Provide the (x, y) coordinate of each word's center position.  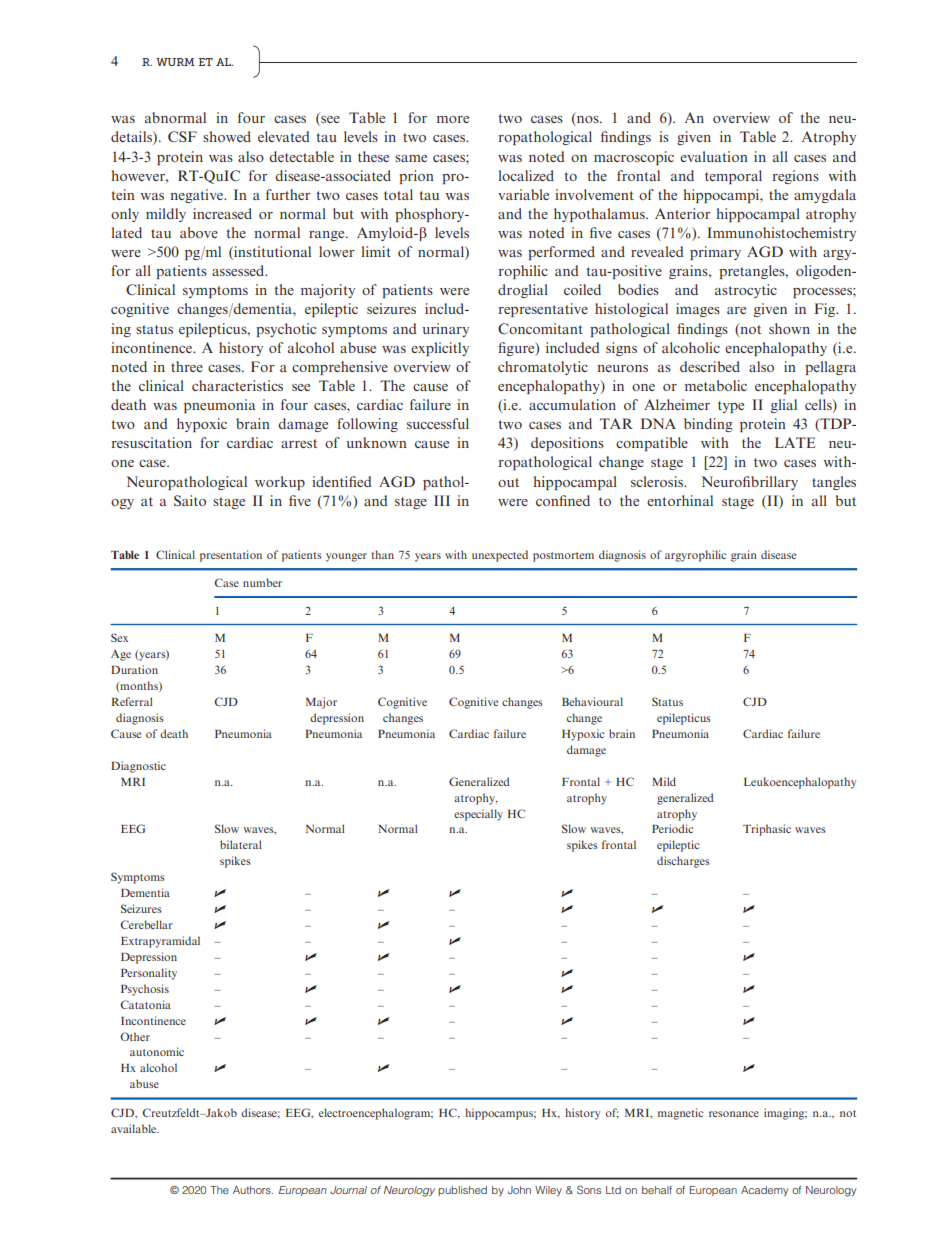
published (462, 1191)
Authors (253, 1190)
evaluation (714, 156)
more (453, 119)
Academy (765, 1191)
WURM (175, 62)
